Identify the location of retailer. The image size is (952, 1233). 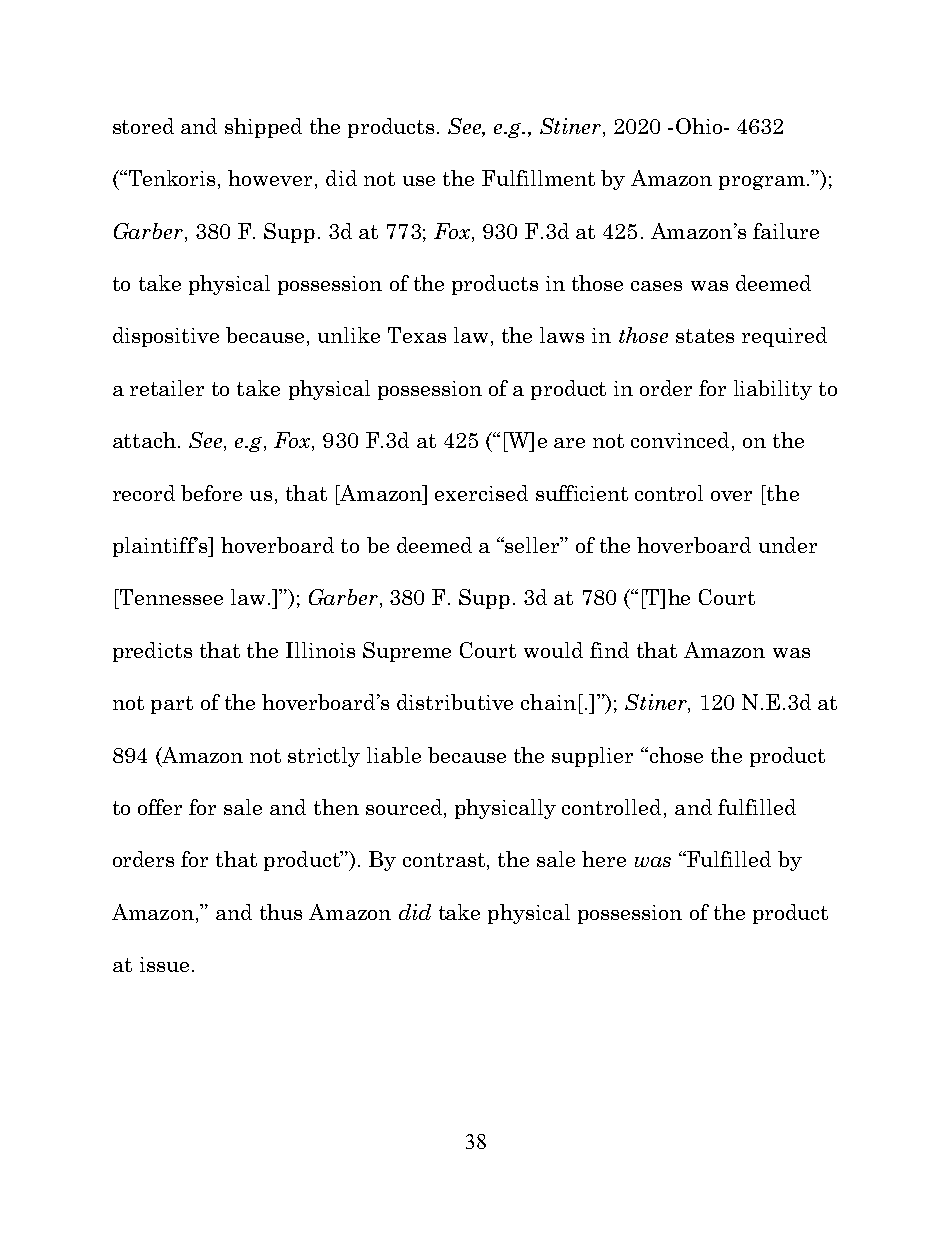
(167, 388).
